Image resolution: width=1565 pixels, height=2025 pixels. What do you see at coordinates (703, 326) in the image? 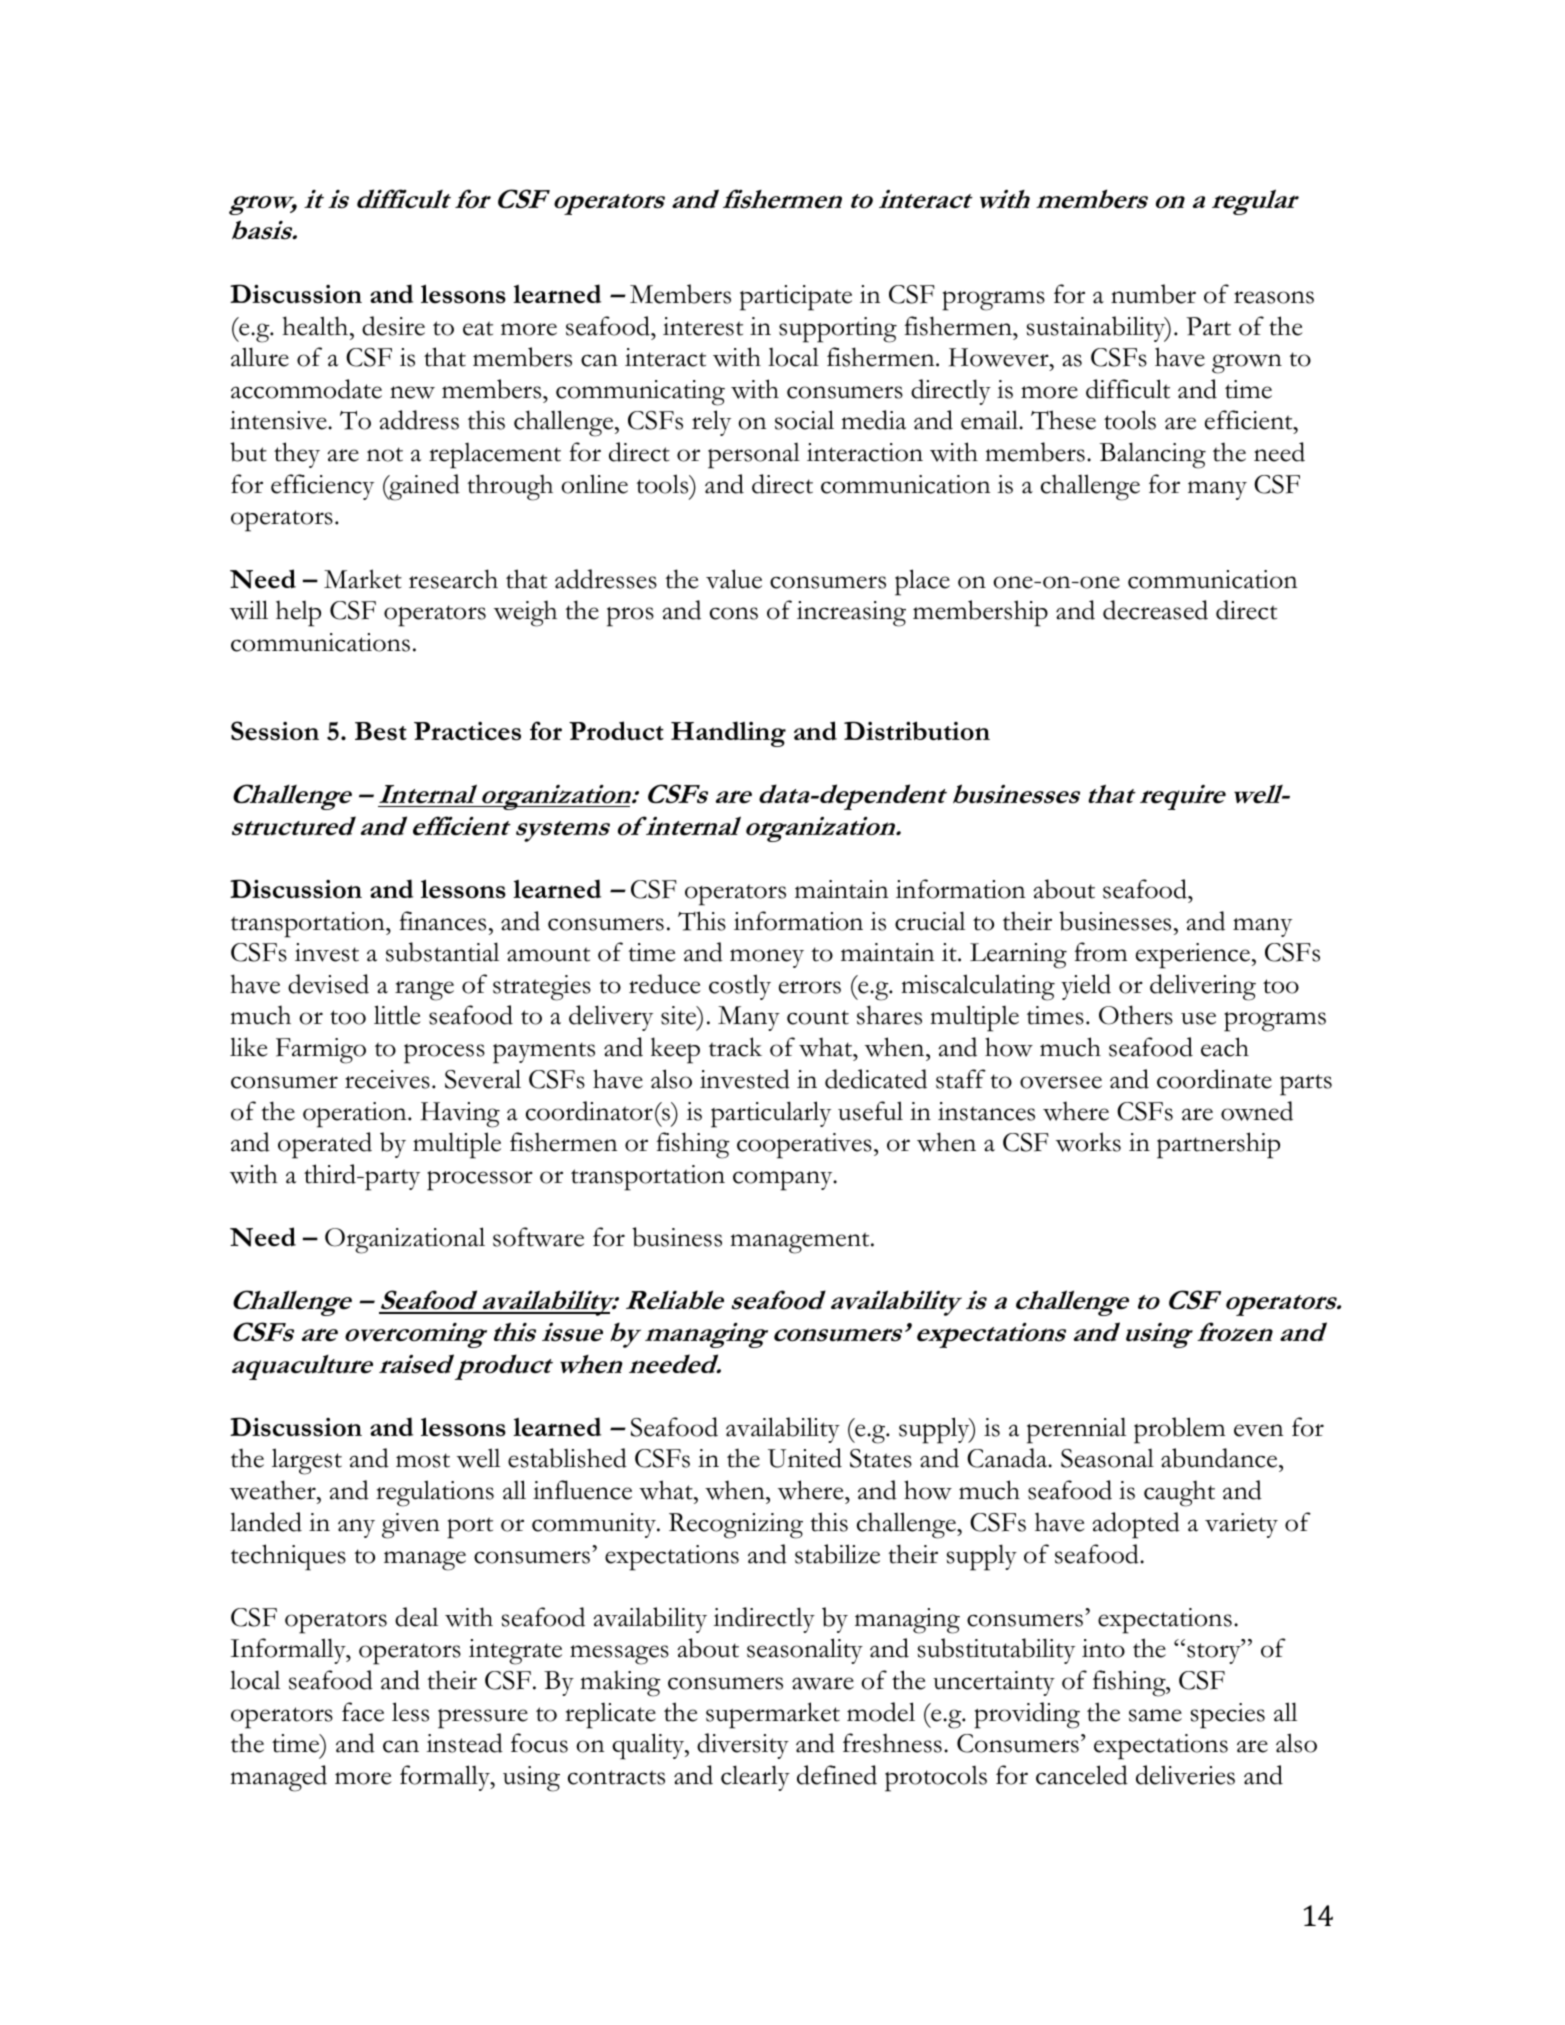
I see `interest` at bounding box center [703, 326].
